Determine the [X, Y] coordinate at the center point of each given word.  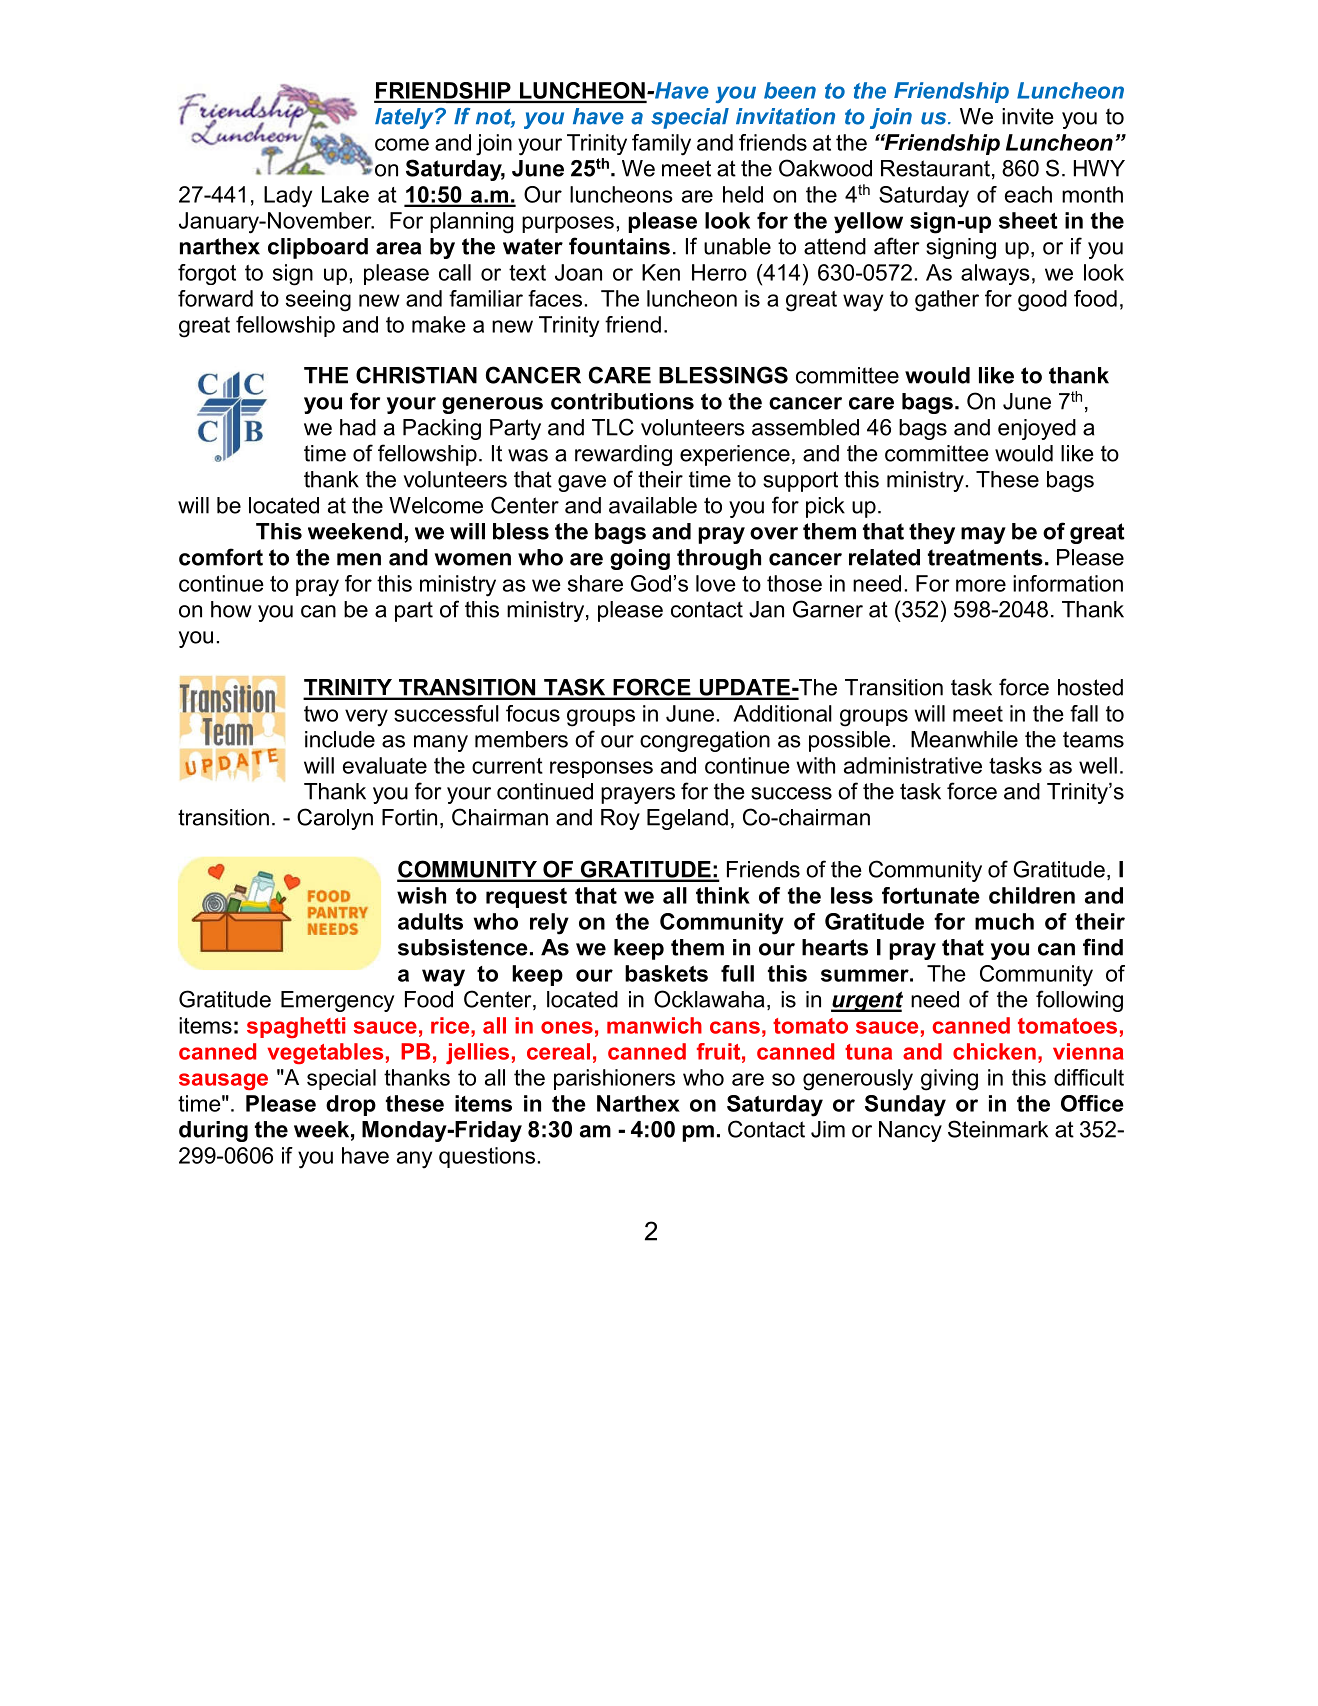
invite [1028, 116]
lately [405, 118]
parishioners [614, 1079]
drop [351, 1105]
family [661, 145]
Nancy [910, 1131]
